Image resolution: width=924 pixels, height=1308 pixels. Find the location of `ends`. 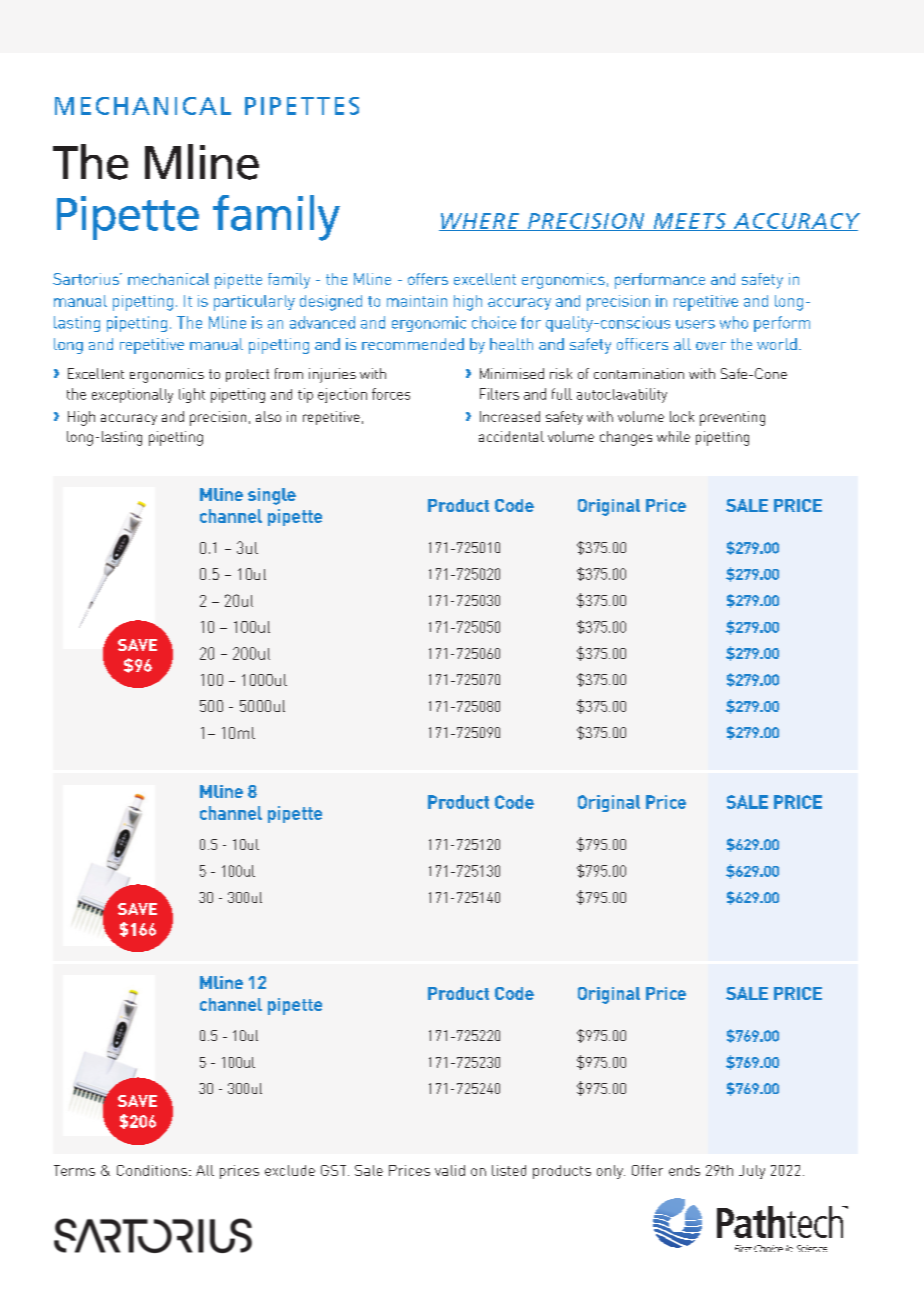

ends is located at coordinates (684, 1170).
